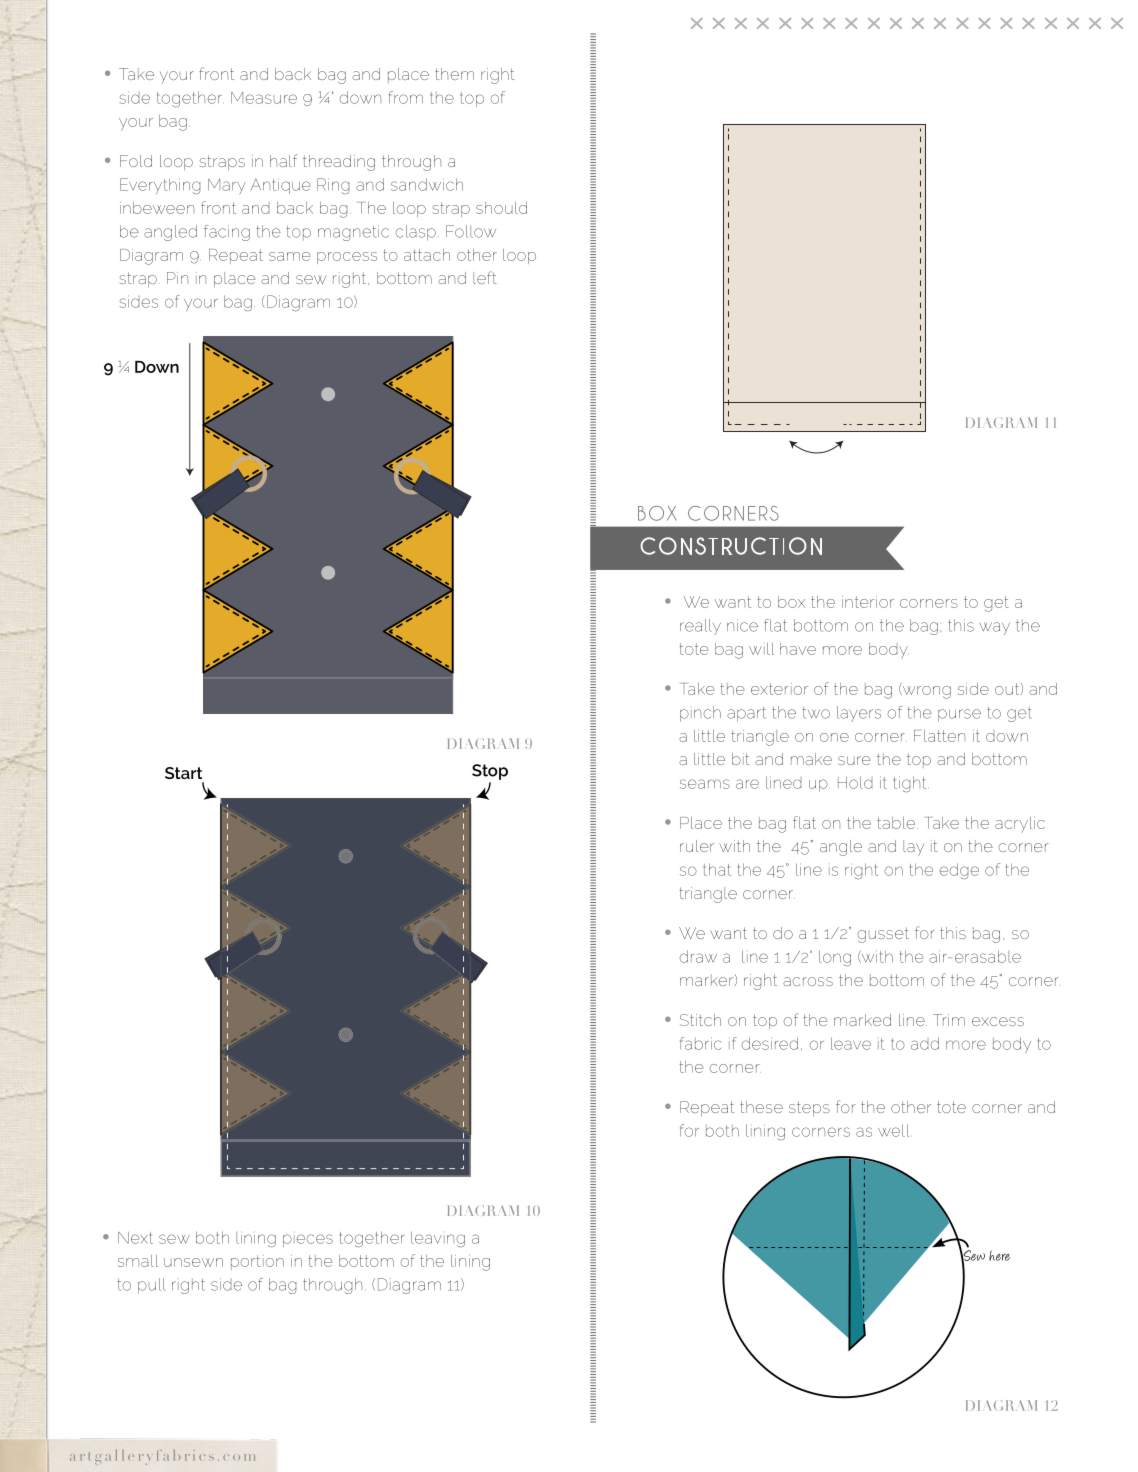  Describe the element at coordinates (257, 1262) in the screenshot. I see `portion` at that location.
